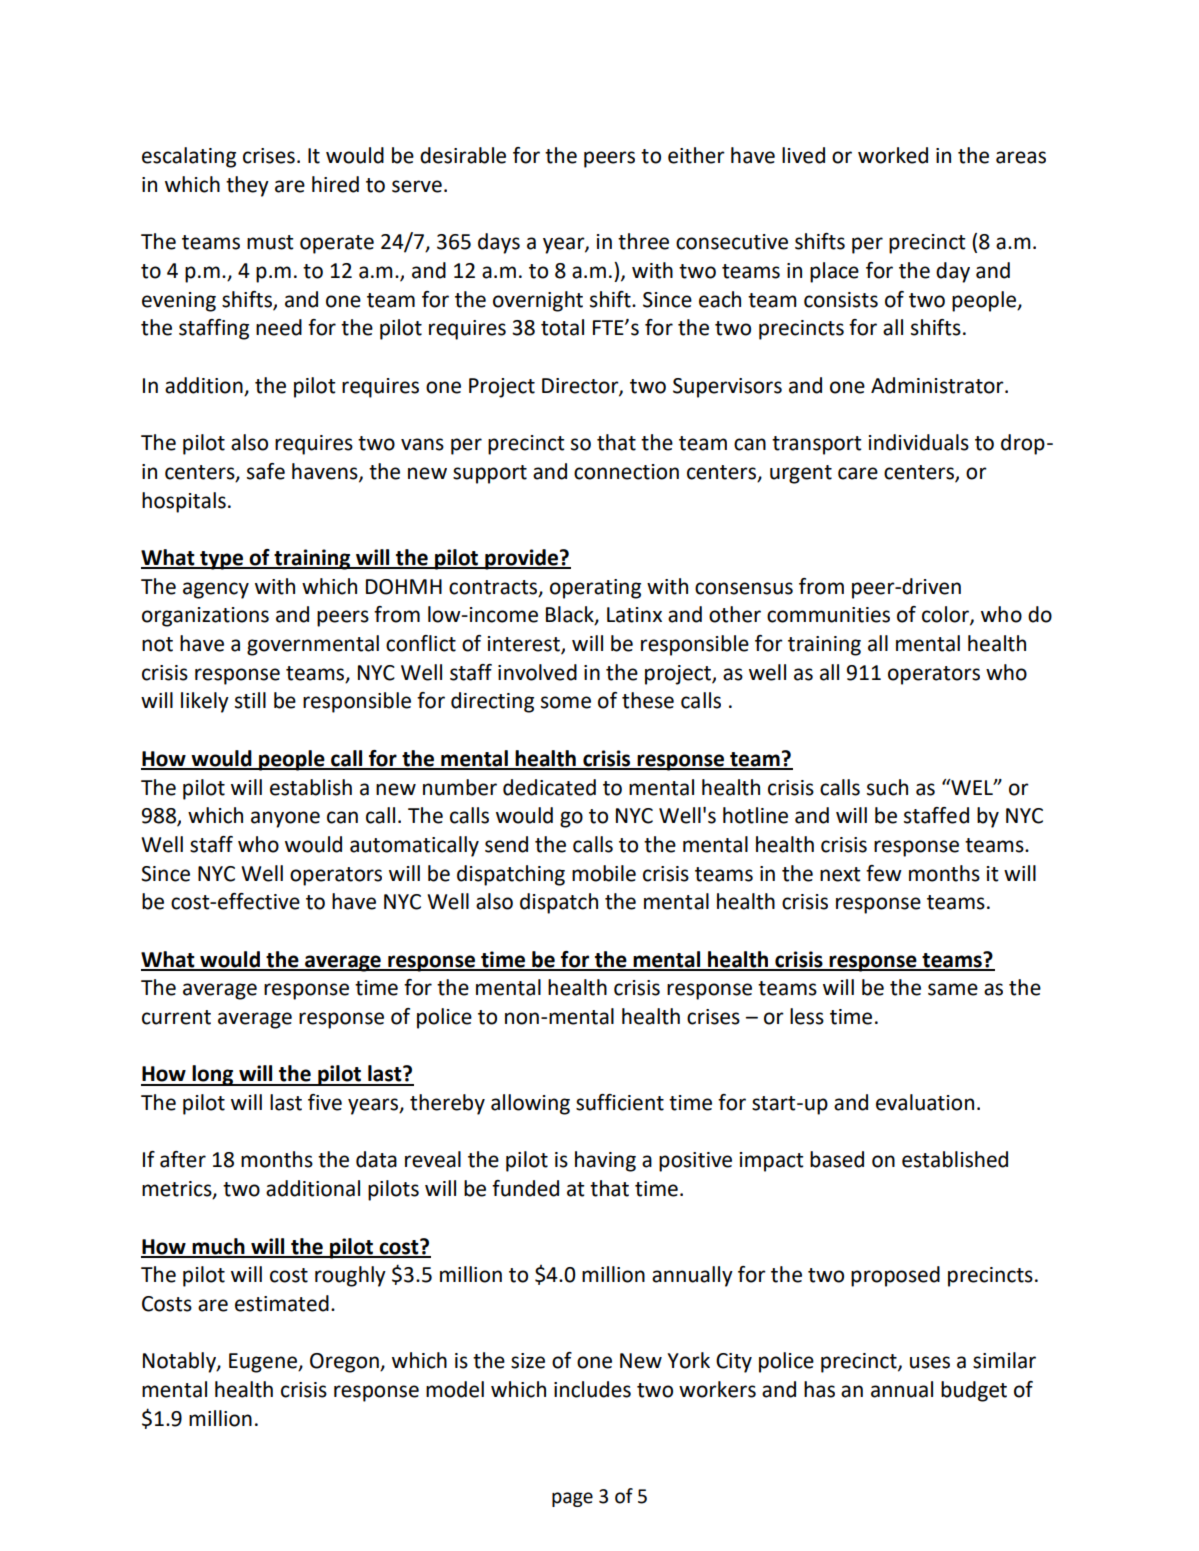 Image resolution: width=1199 pixels, height=1551 pixels. What do you see at coordinates (213, 1075) in the document?
I see `long` at bounding box center [213, 1075].
